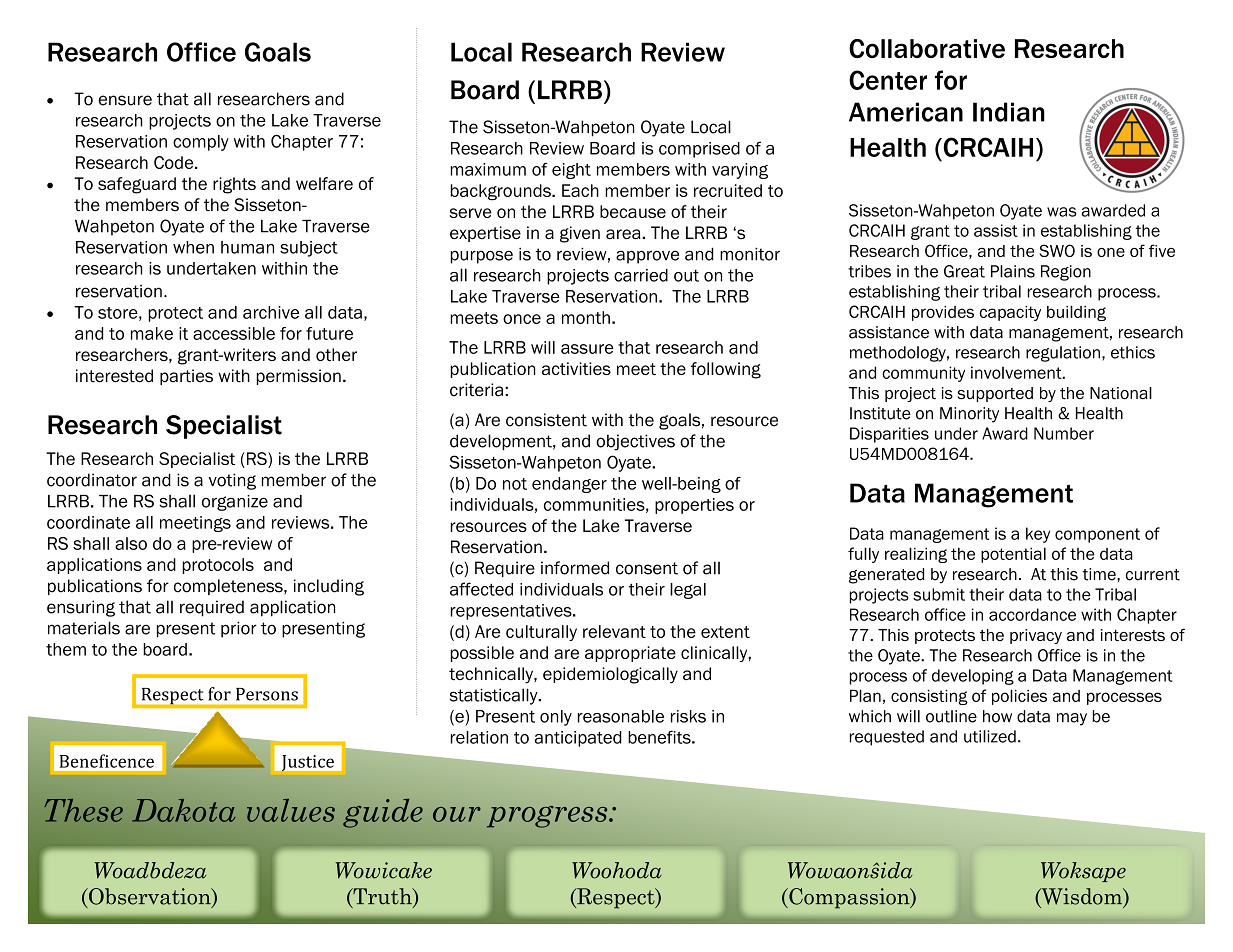 The height and width of the screenshot is (952, 1233). Describe the element at coordinates (630, 654) in the screenshot. I see `appropriate` at that location.
